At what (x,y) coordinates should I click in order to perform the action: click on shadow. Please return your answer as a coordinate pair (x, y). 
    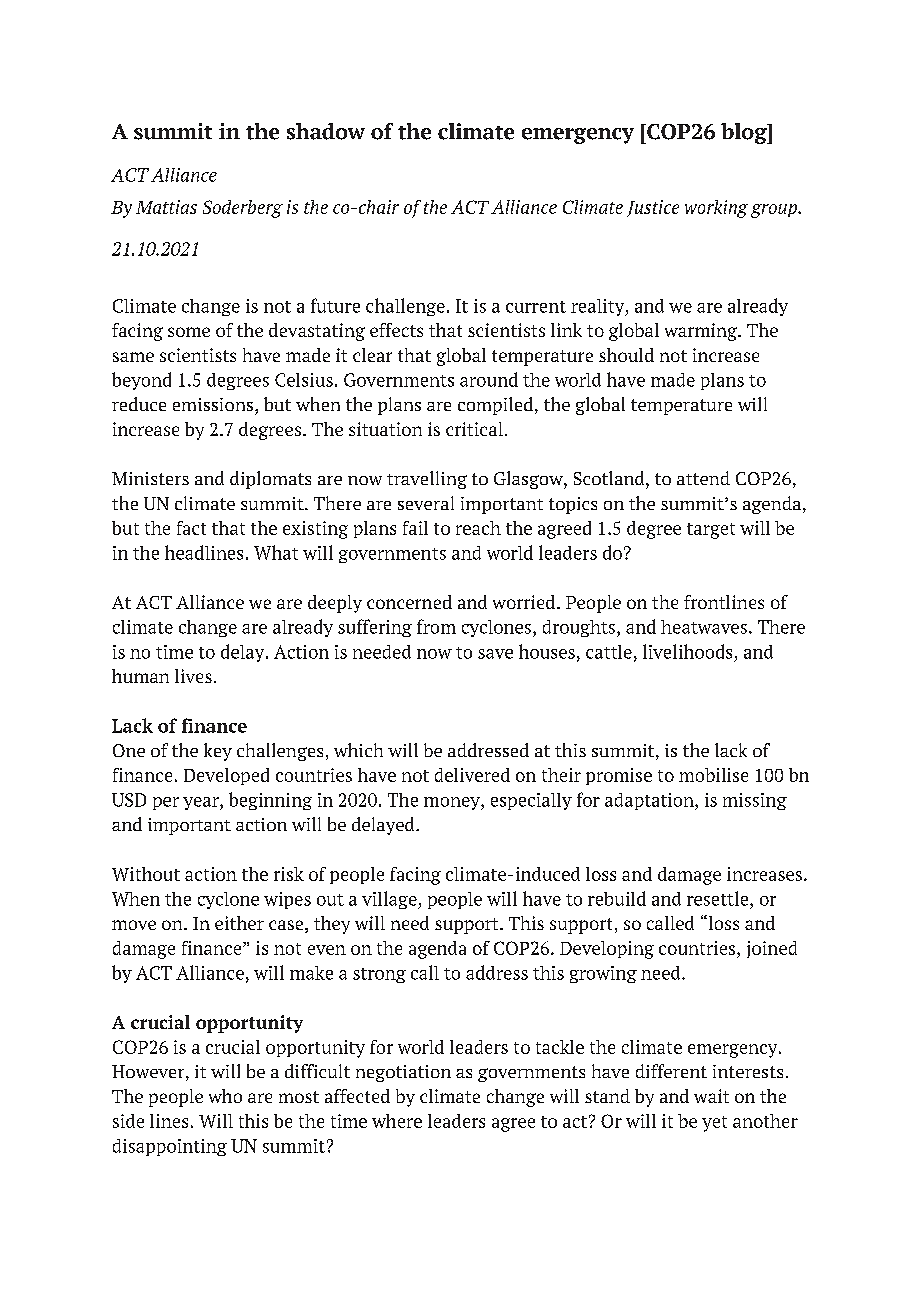
    Looking at the image, I should click on (326, 131).
